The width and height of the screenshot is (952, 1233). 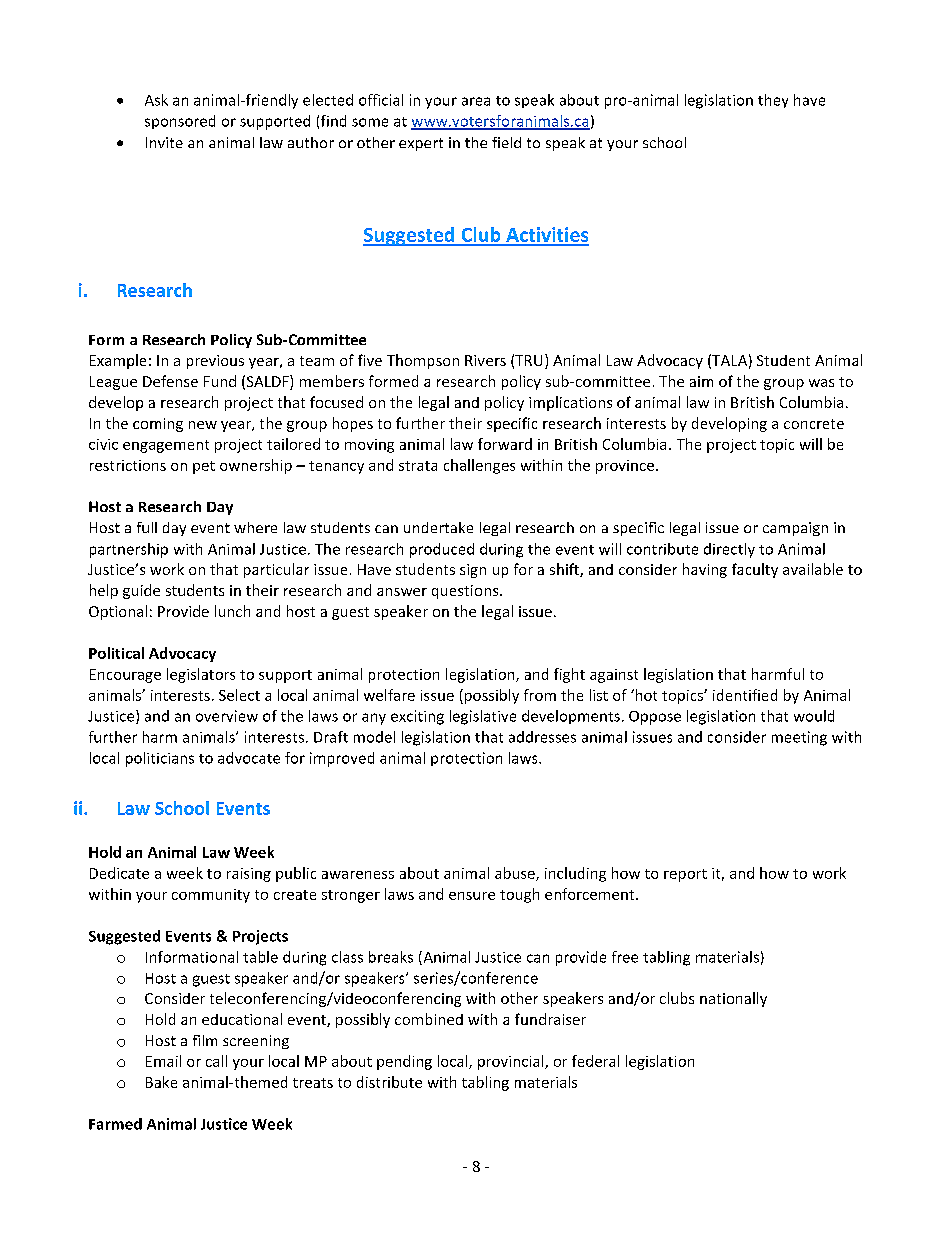 I want to click on provincial, so click(x=512, y=1062).
